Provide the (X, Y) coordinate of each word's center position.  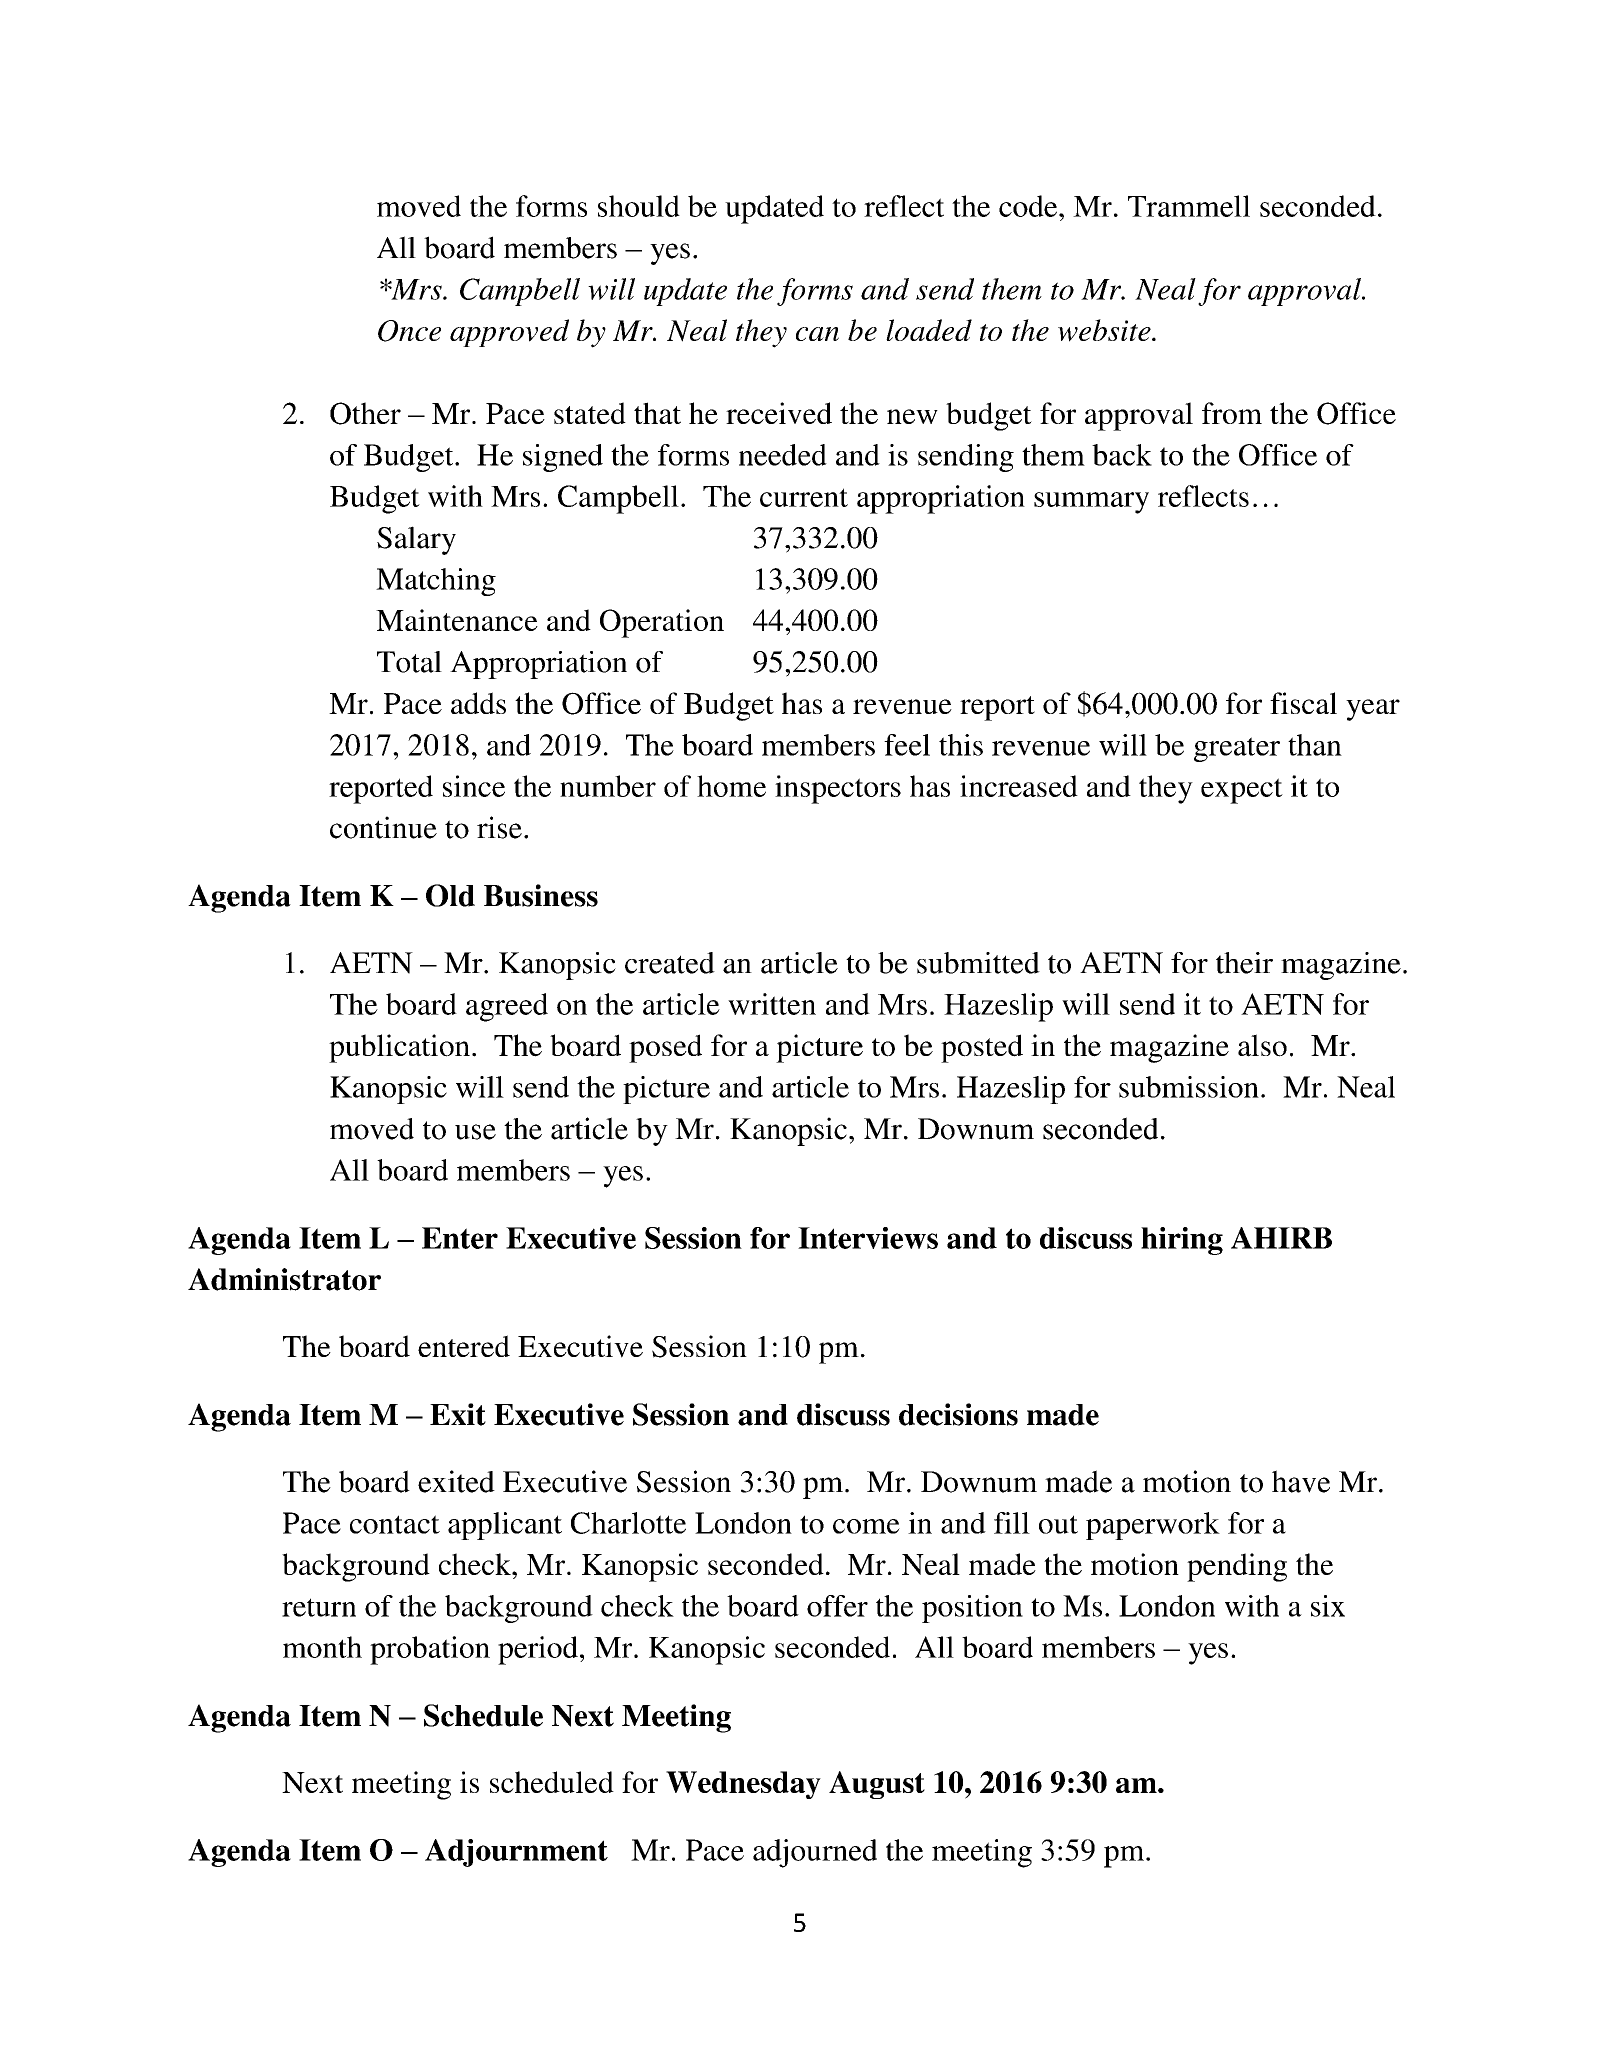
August (877, 1785)
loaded (929, 330)
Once (409, 331)
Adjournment (516, 1853)
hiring (1182, 1241)
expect (1242, 791)
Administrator (284, 1279)
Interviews (868, 1238)
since (474, 786)
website (1105, 330)
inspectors (838, 789)
